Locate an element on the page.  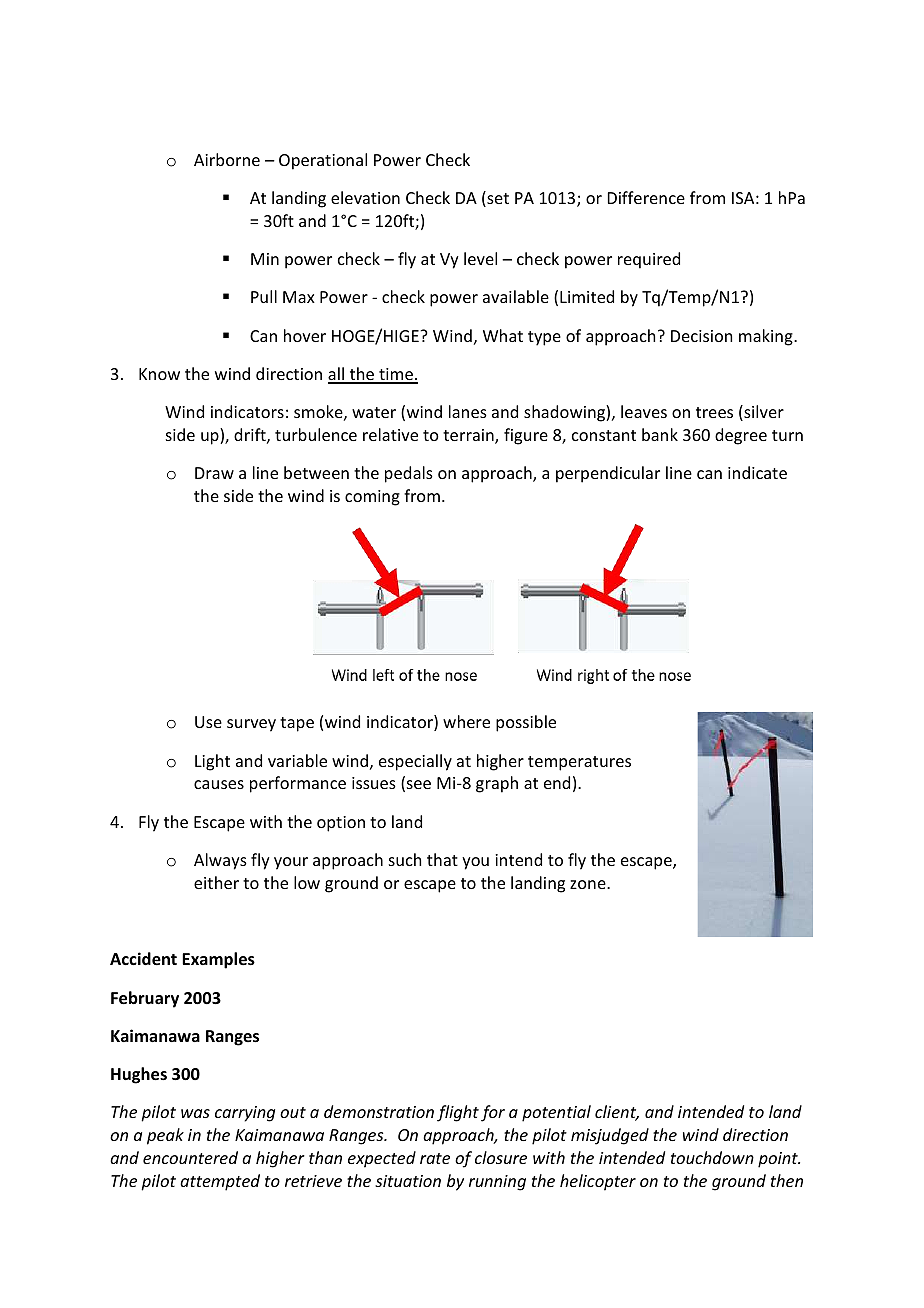
encountered is located at coordinates (190, 1157).
